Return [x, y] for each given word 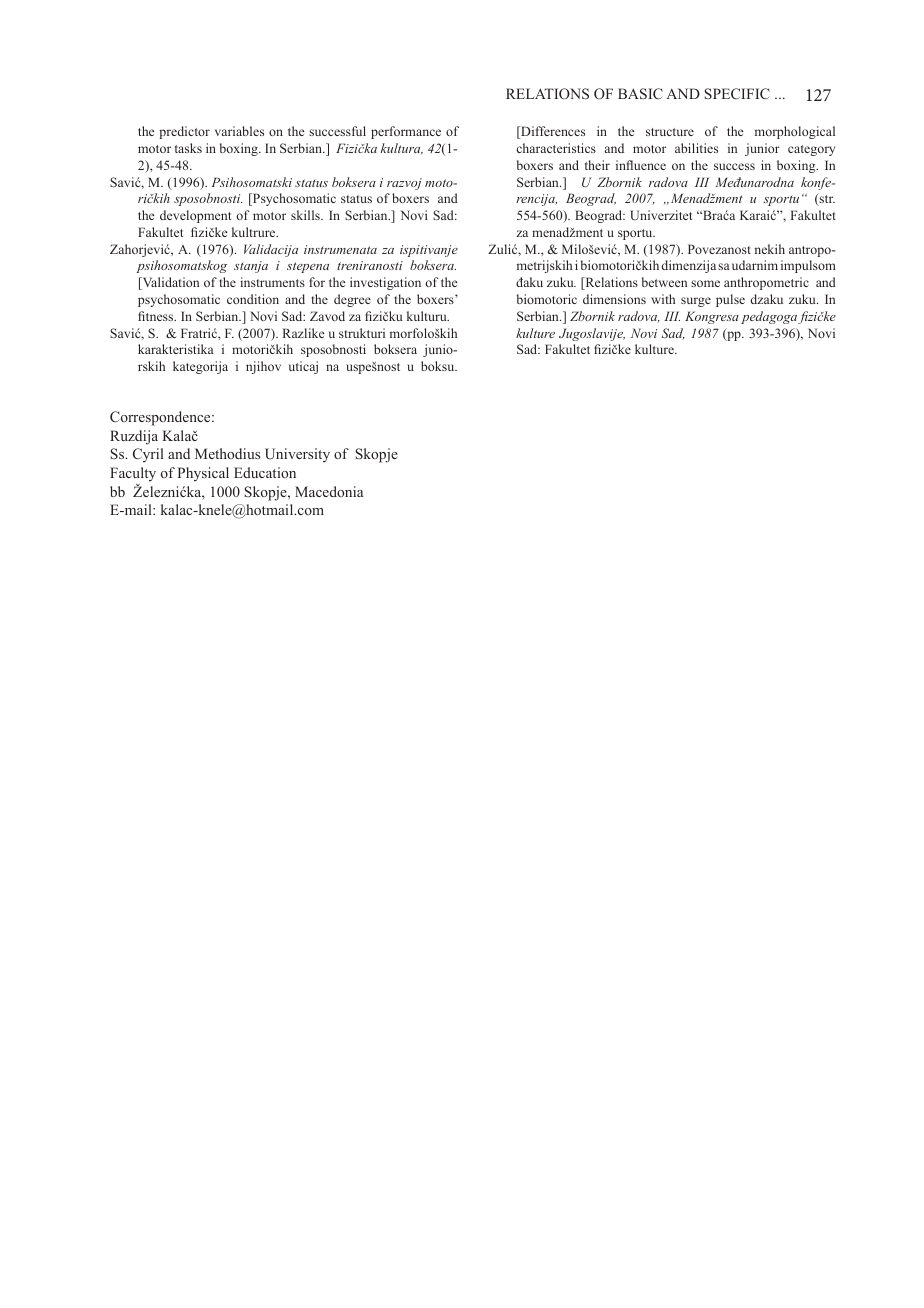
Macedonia [329, 491]
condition [253, 299]
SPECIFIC [737, 93]
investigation [385, 283]
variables [239, 131]
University [297, 455]
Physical [203, 474]
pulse [730, 300]
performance [406, 132]
